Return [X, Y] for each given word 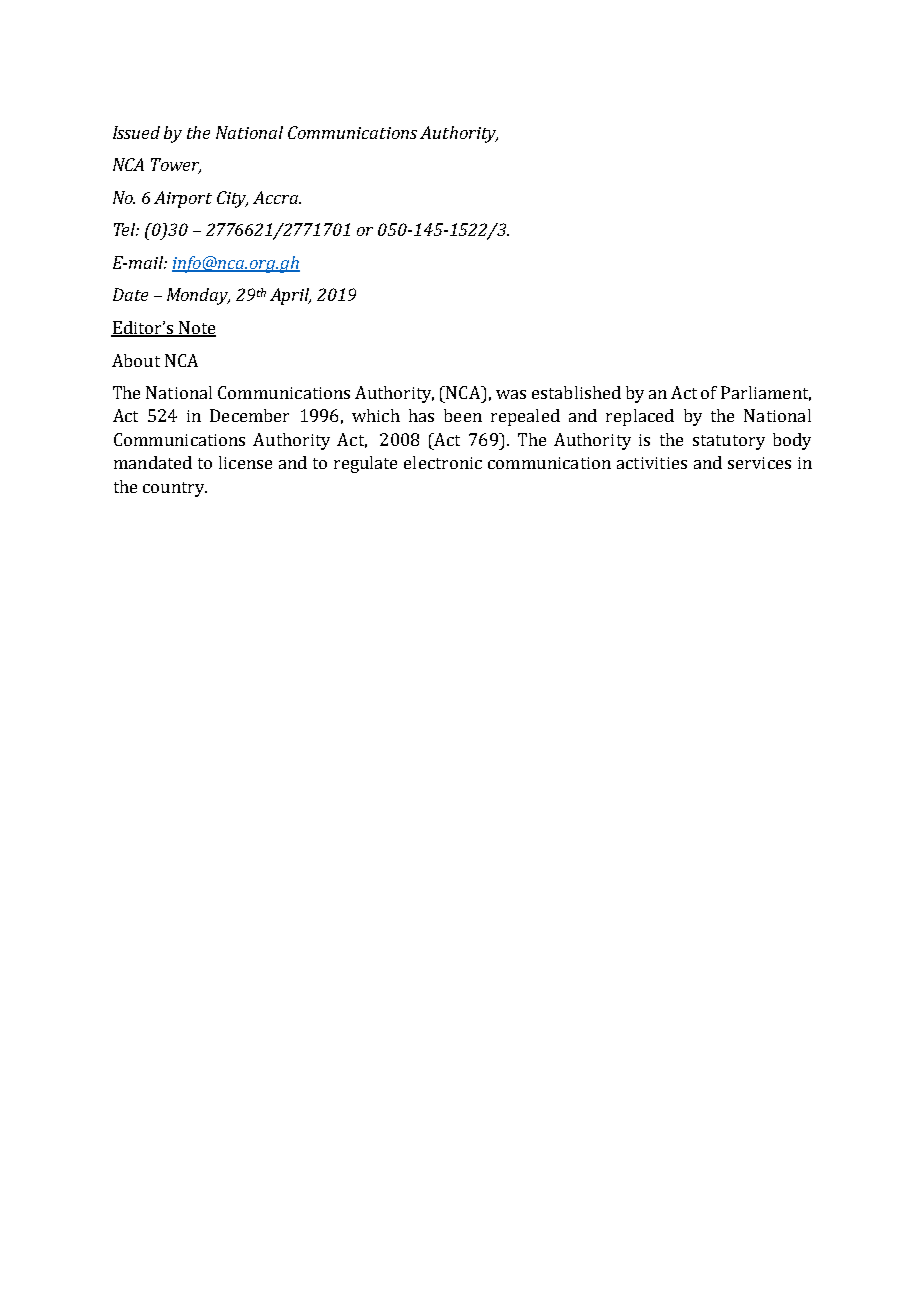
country [175, 489]
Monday [198, 296]
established [576, 392]
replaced [640, 417]
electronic [443, 462]
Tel [126, 229]
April [290, 296]
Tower [176, 166]
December [249, 415]
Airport [183, 199]
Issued [136, 132]
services [759, 463]
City [232, 199]
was [511, 394]
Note [196, 328]
